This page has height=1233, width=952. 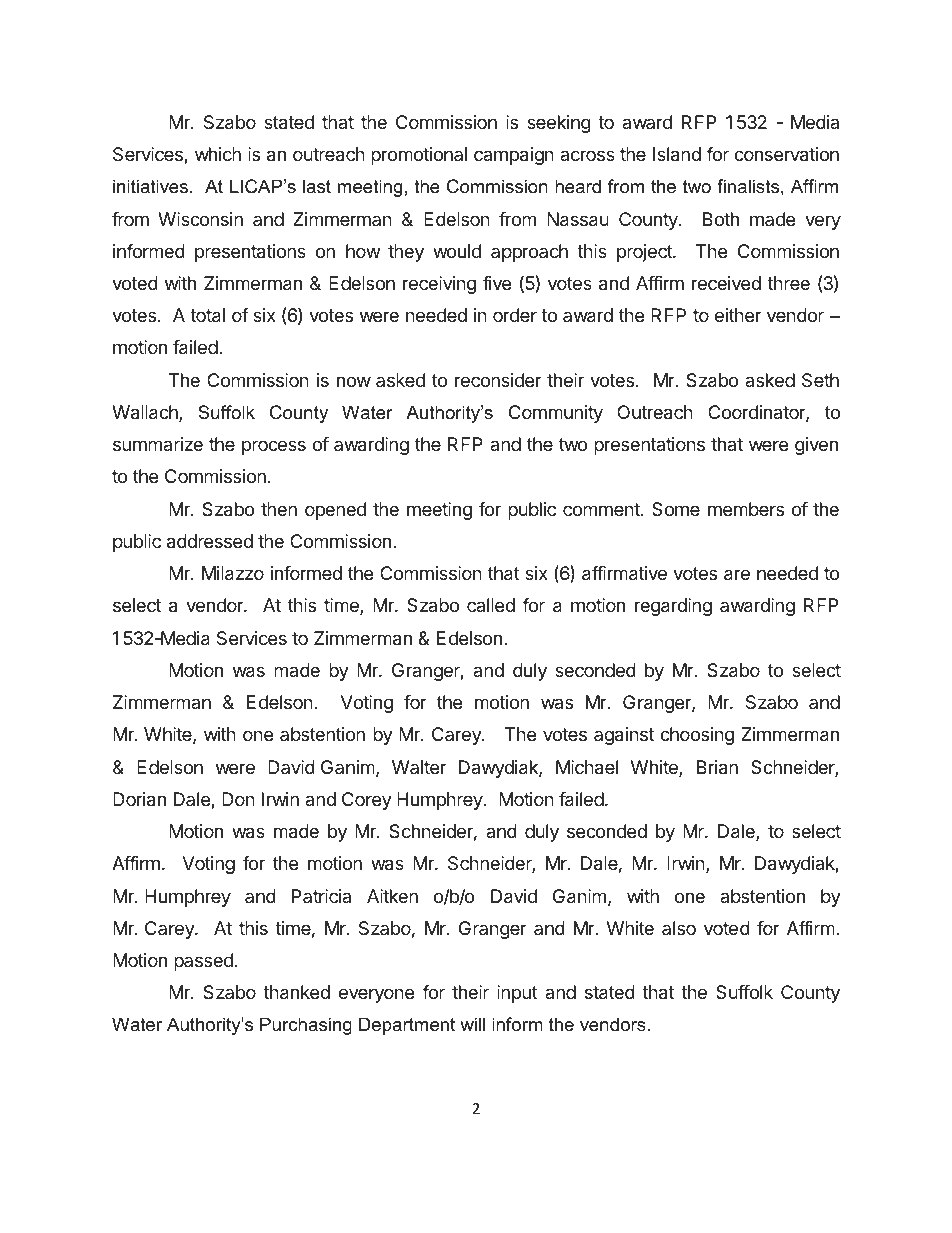 What do you see at coordinates (717, 767) in the page?
I see `Brian` at bounding box center [717, 767].
